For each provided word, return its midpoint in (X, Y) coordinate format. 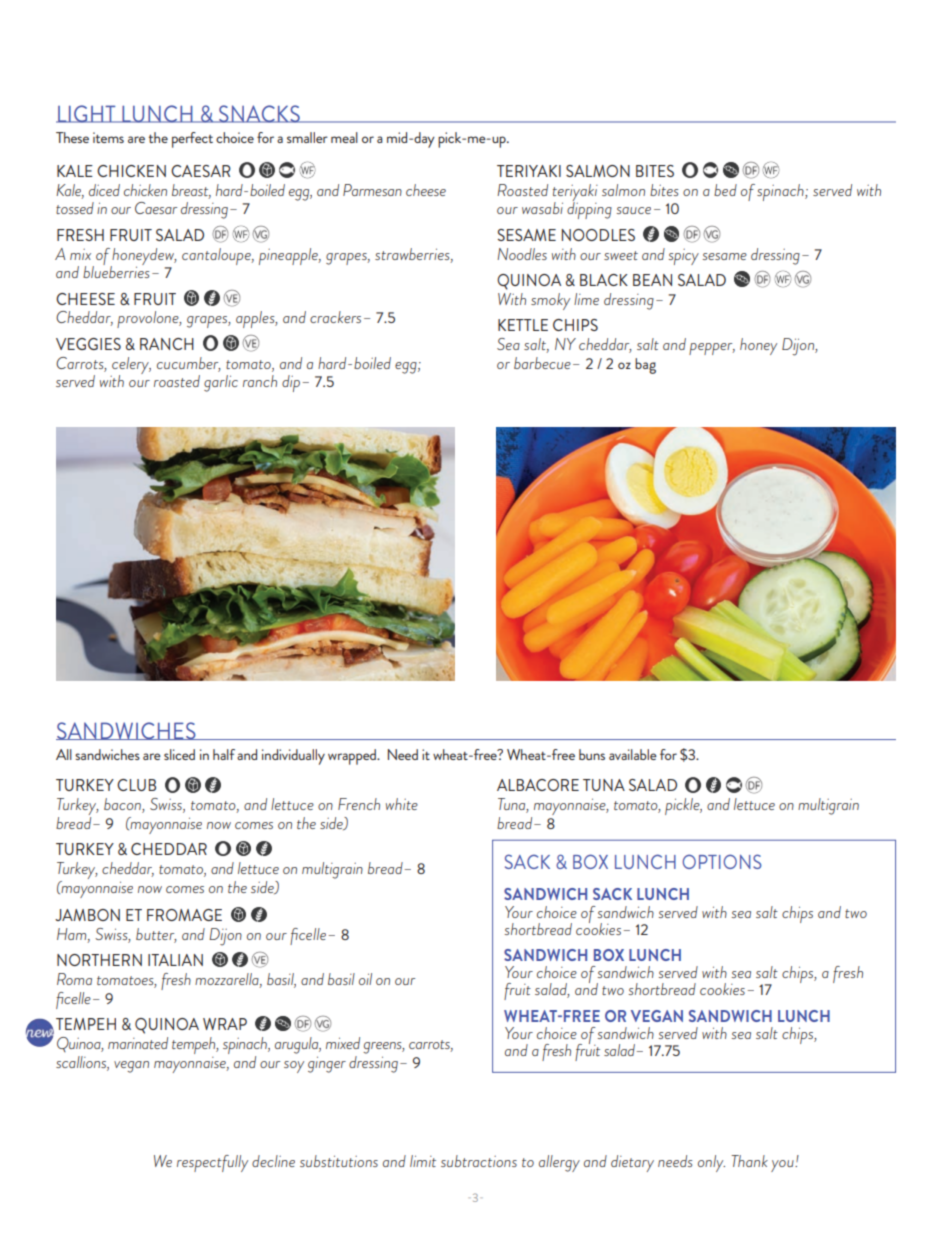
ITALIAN (175, 960)
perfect (192, 140)
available (633, 754)
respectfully (212, 1163)
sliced (179, 754)
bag (645, 366)
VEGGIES (88, 344)
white (402, 804)
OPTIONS (722, 861)
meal (344, 137)
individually (293, 757)
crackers (335, 317)
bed (725, 190)
